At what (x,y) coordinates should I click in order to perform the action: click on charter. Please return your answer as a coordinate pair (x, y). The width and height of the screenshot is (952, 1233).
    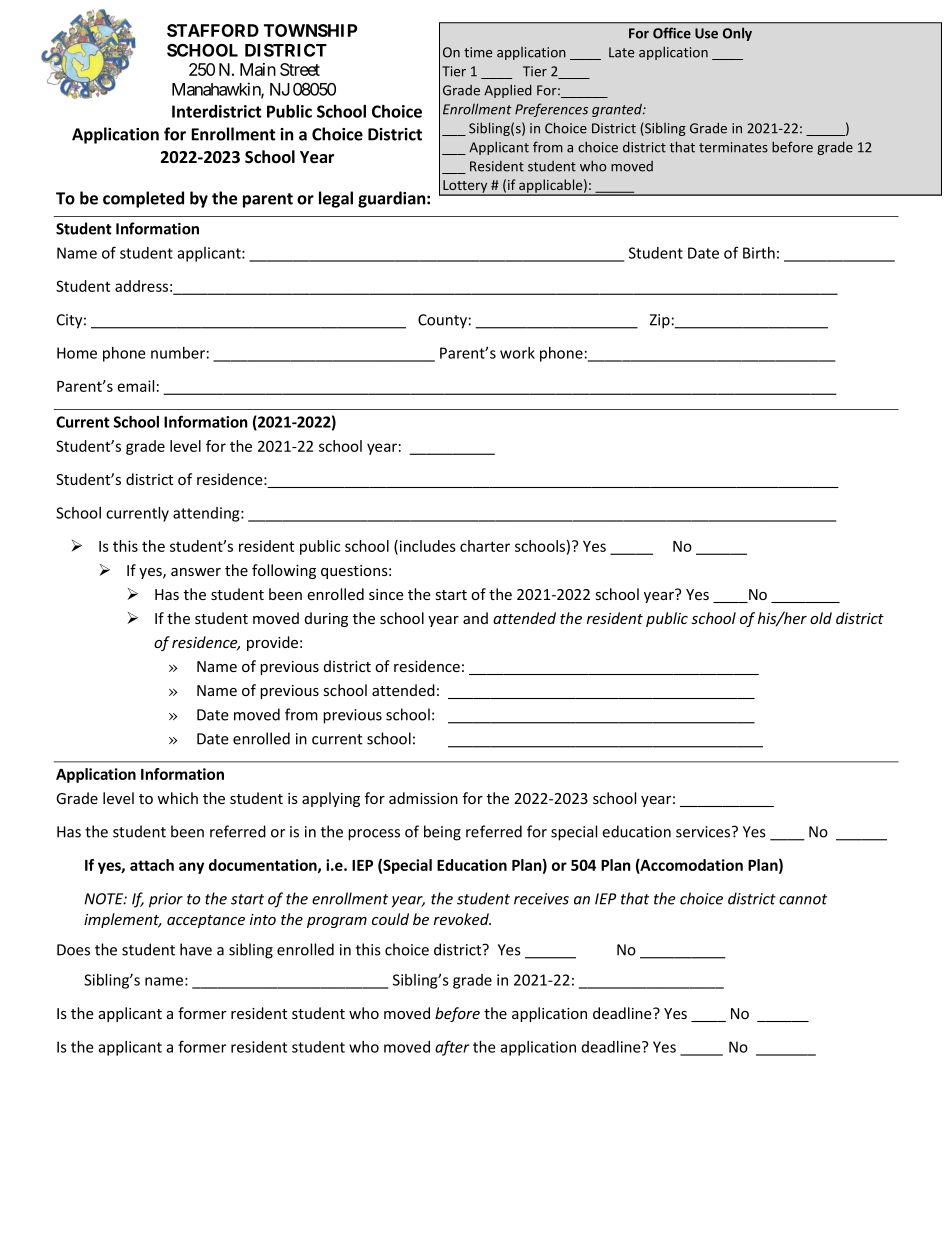
    Looking at the image, I should click on (485, 546).
